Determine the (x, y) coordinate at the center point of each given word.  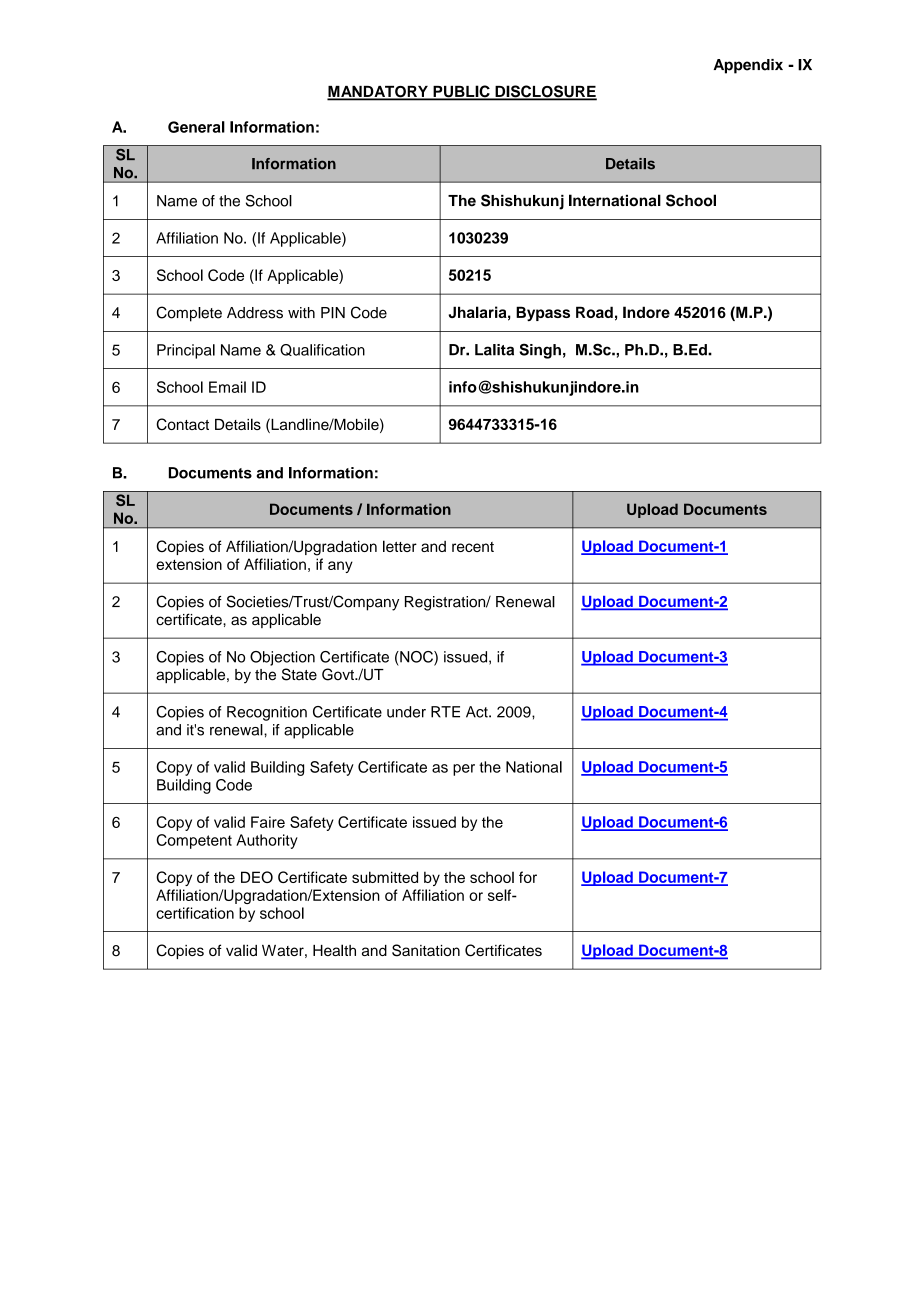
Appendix (748, 66)
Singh (540, 351)
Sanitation (426, 950)
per (464, 770)
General (196, 127)
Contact (182, 424)
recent (473, 547)
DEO (257, 877)
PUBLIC (461, 92)
